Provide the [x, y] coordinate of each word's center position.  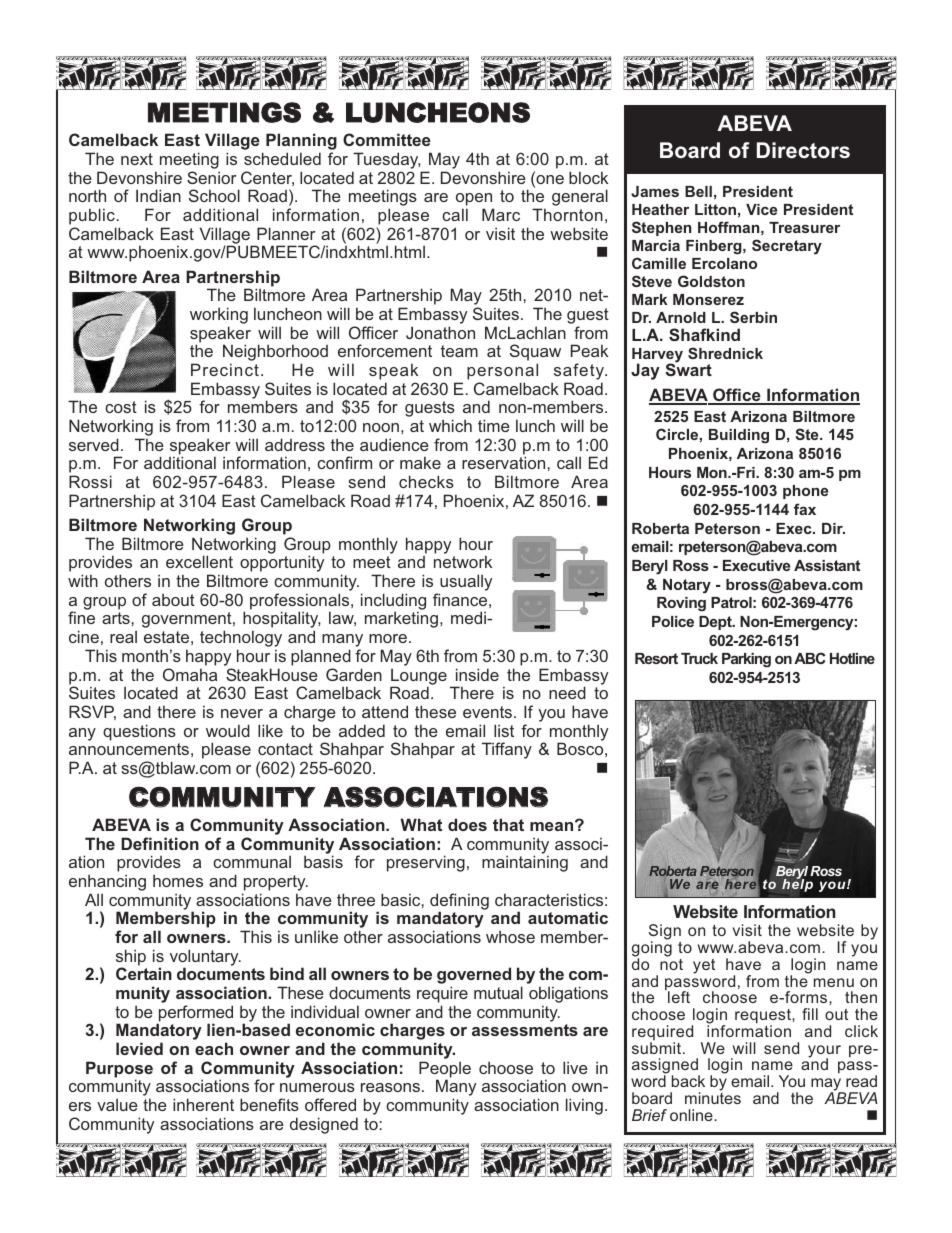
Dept [716, 623]
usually [465, 584]
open [475, 201]
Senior [211, 177]
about [173, 599]
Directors [803, 150]
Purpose [119, 1070]
